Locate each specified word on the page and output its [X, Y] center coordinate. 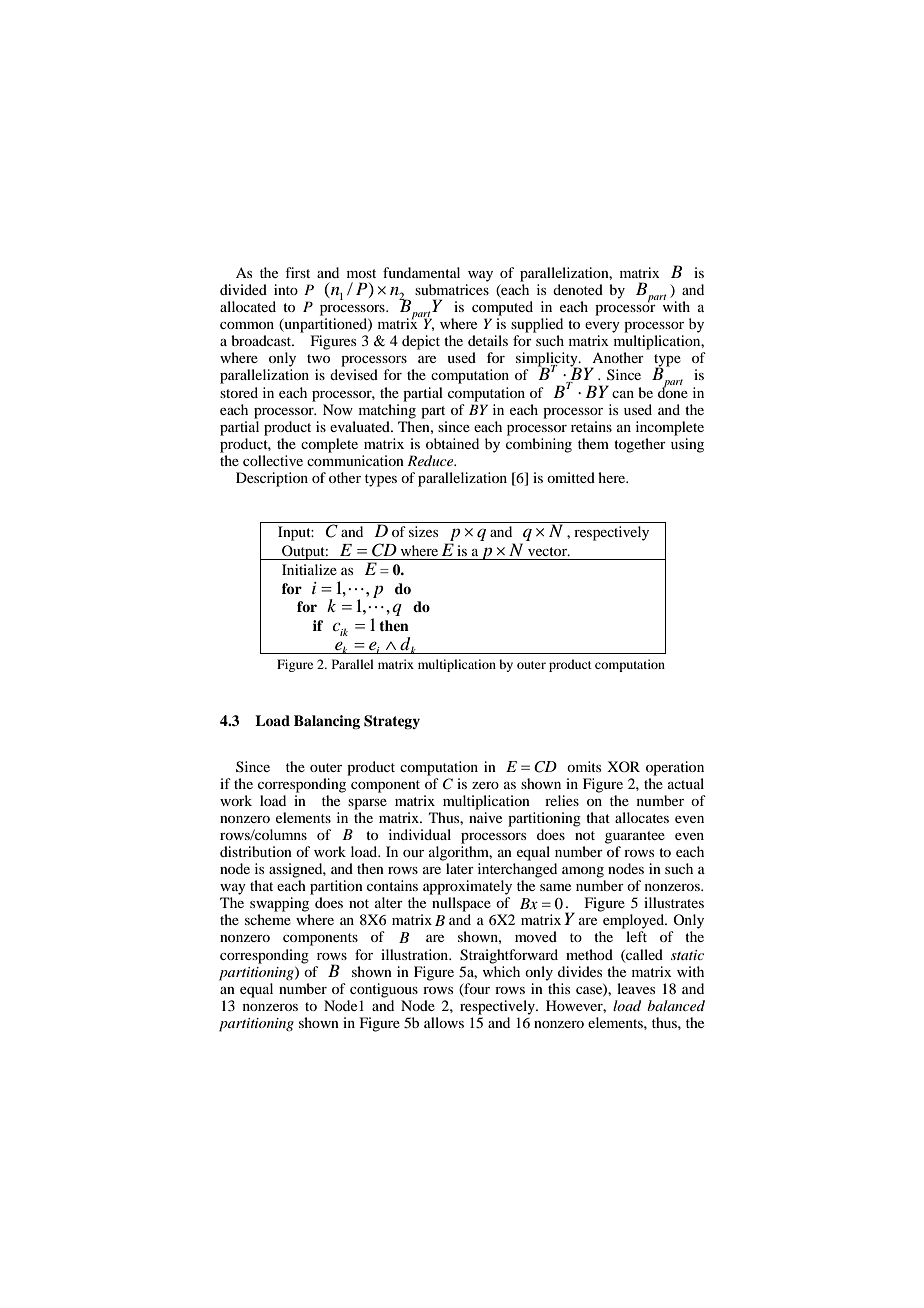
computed [502, 308]
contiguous [384, 990]
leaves [636, 988]
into [286, 289]
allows [444, 1022]
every [602, 327]
